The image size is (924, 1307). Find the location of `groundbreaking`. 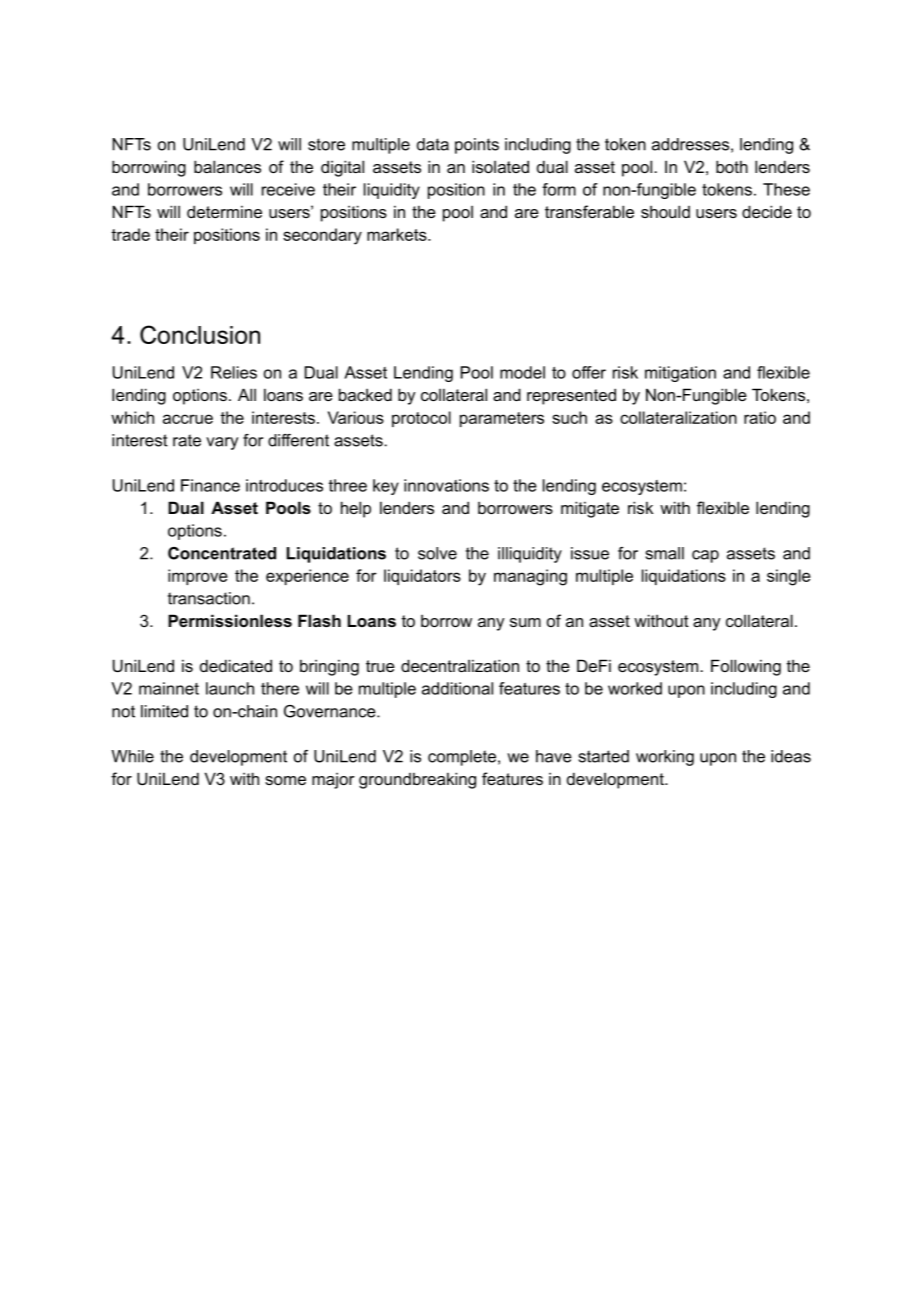

groundbreaking is located at coordinates (417, 780).
